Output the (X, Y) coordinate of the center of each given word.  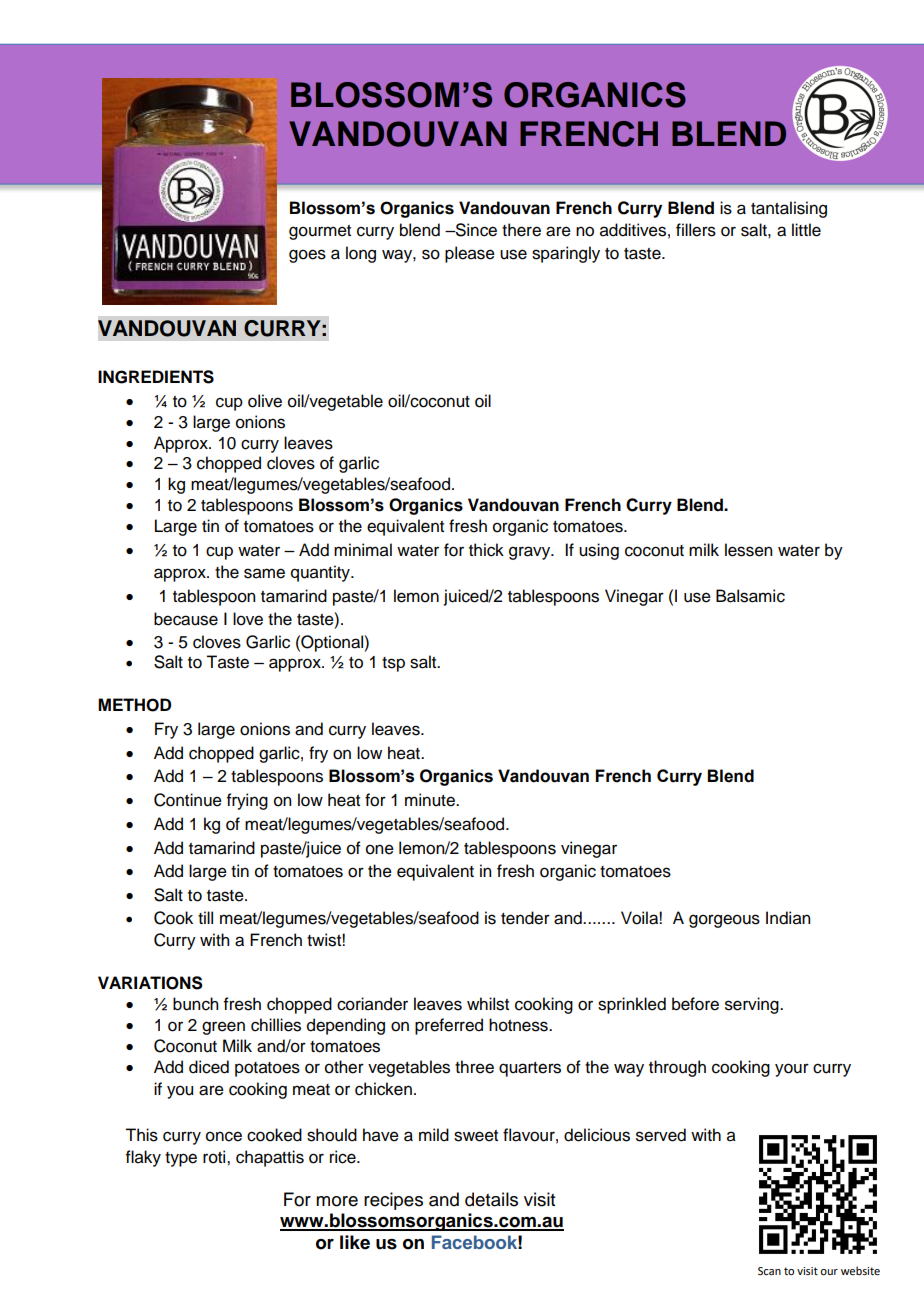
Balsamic (750, 596)
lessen (748, 550)
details (491, 1199)
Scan (769, 1271)
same (264, 573)
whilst (488, 1004)
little (806, 230)
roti (215, 1157)
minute (431, 800)
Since (475, 230)
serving (753, 1005)
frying (247, 801)
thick (486, 550)
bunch (195, 1004)
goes (307, 256)
